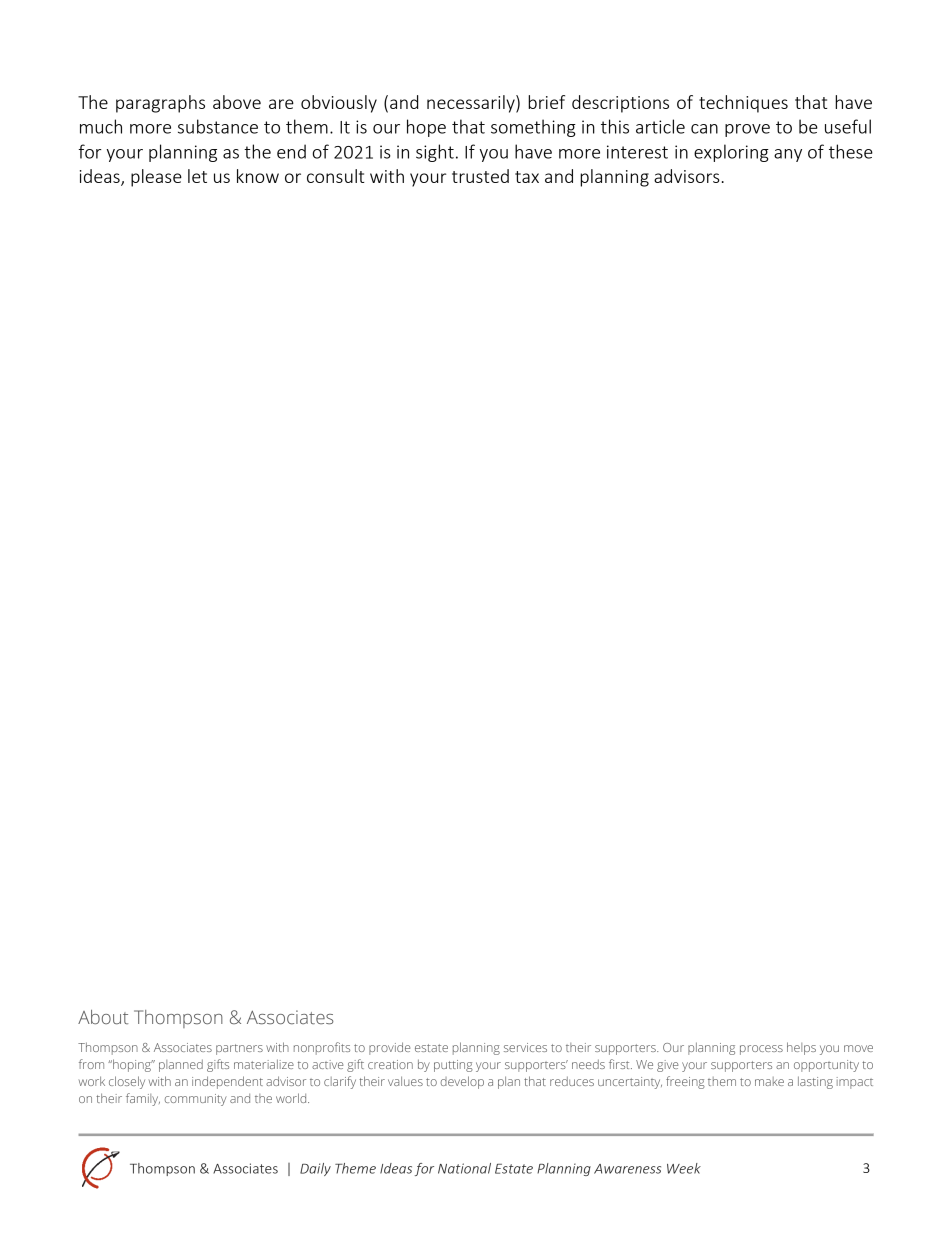 This screenshot has height=1233, width=952. Describe the element at coordinates (218, 126) in the screenshot. I see `substance` at that location.
